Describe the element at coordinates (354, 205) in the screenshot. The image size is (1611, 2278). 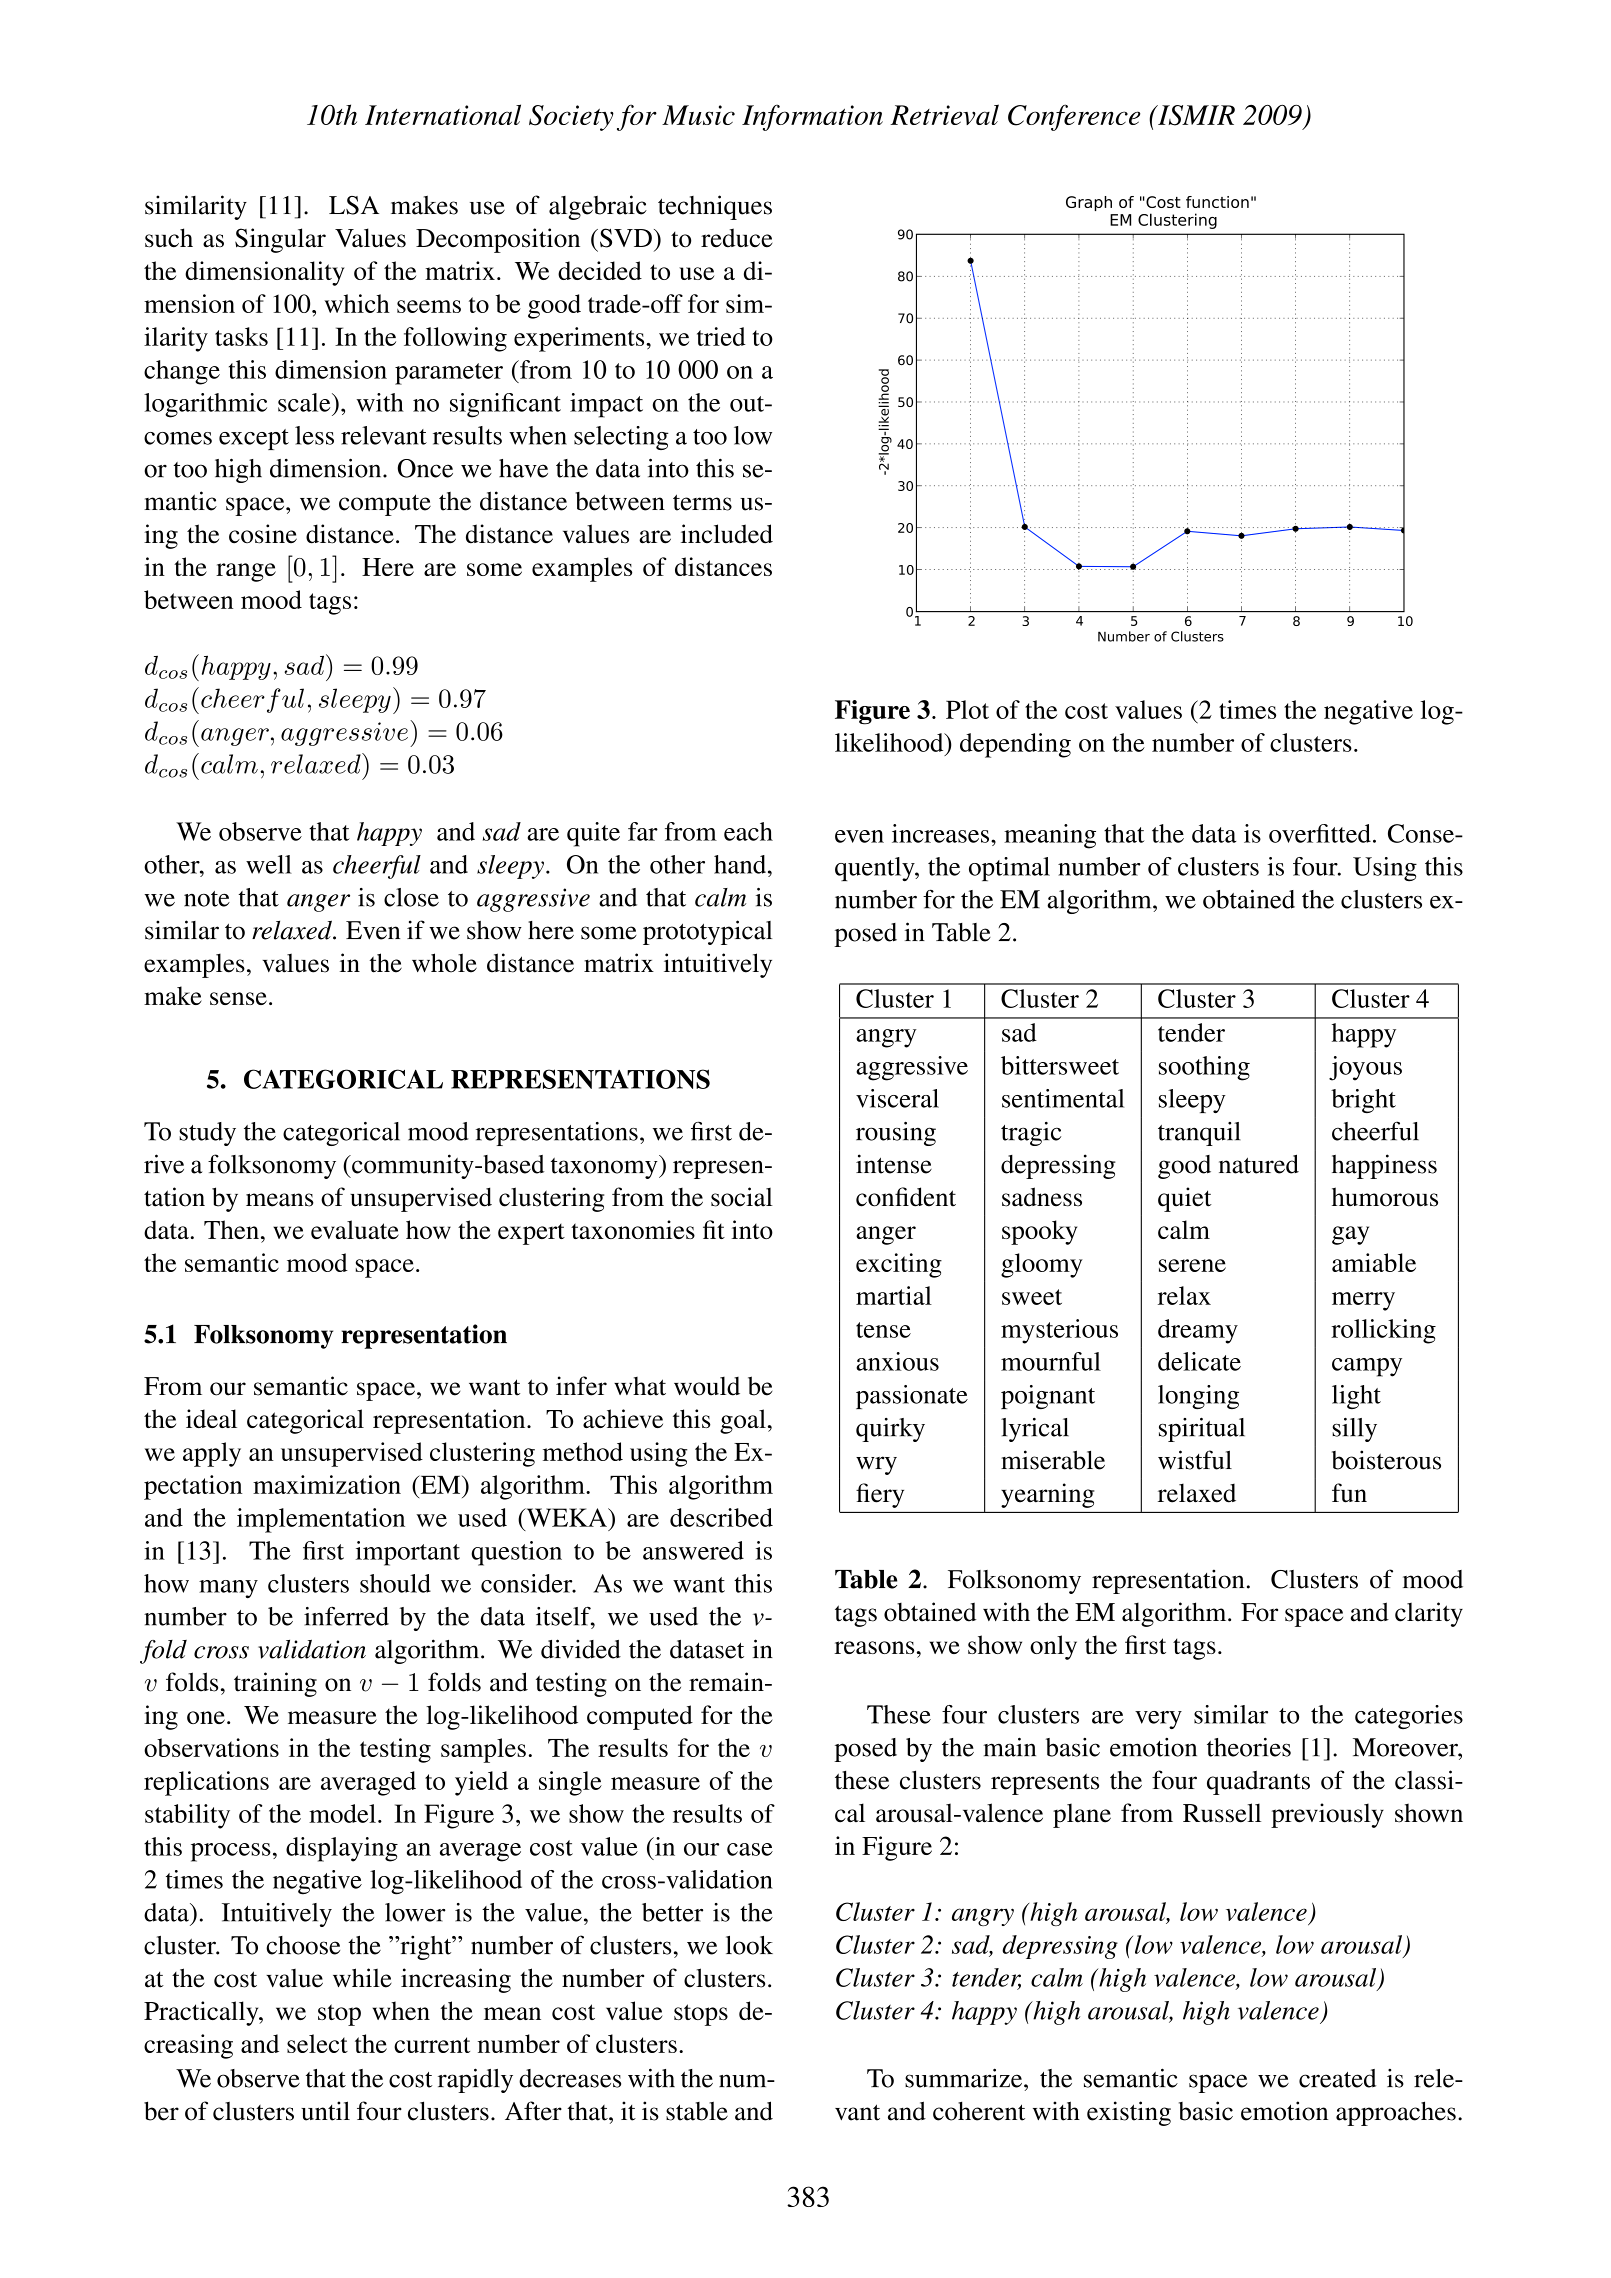
I see `LSA` at that location.
